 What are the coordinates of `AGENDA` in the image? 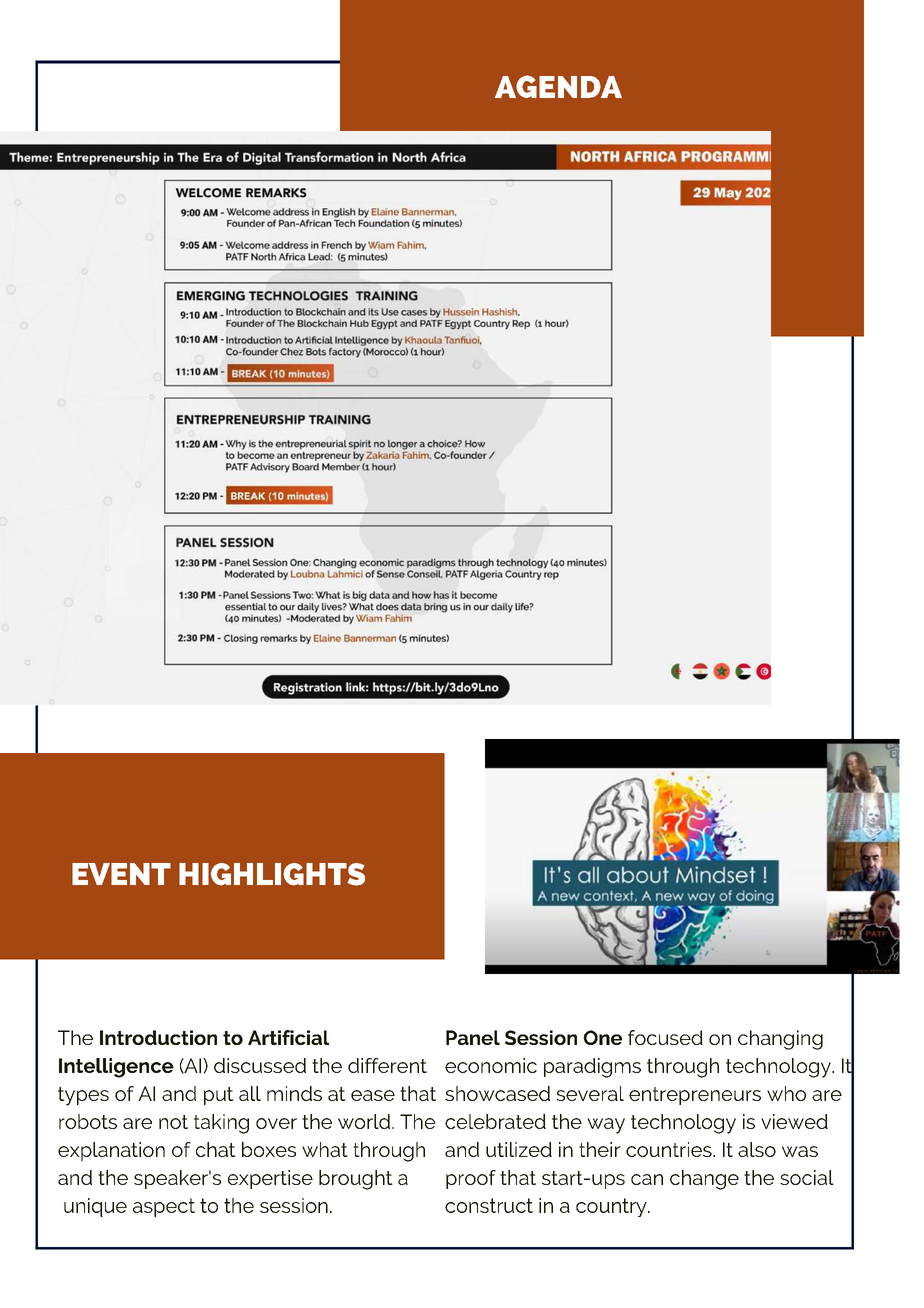 It's located at (558, 86).
